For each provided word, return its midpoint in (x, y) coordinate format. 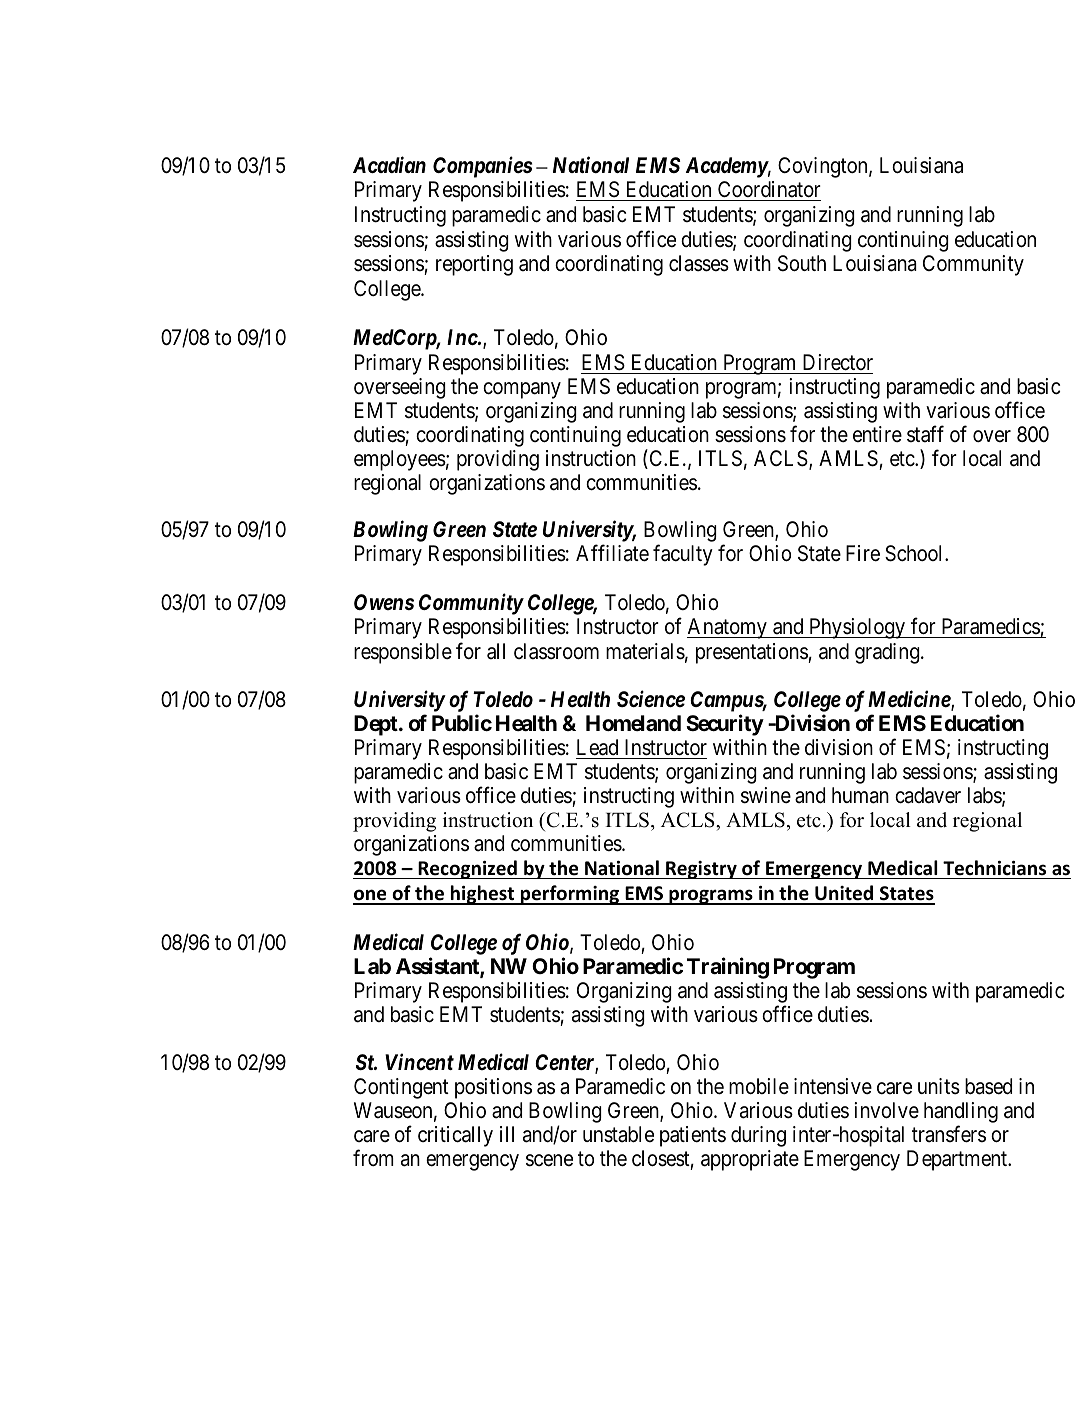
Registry (701, 870)
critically (455, 1136)
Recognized (467, 869)
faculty (683, 555)
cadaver (928, 795)
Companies (483, 167)
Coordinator (768, 191)
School (915, 553)
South (802, 263)
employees (400, 460)
